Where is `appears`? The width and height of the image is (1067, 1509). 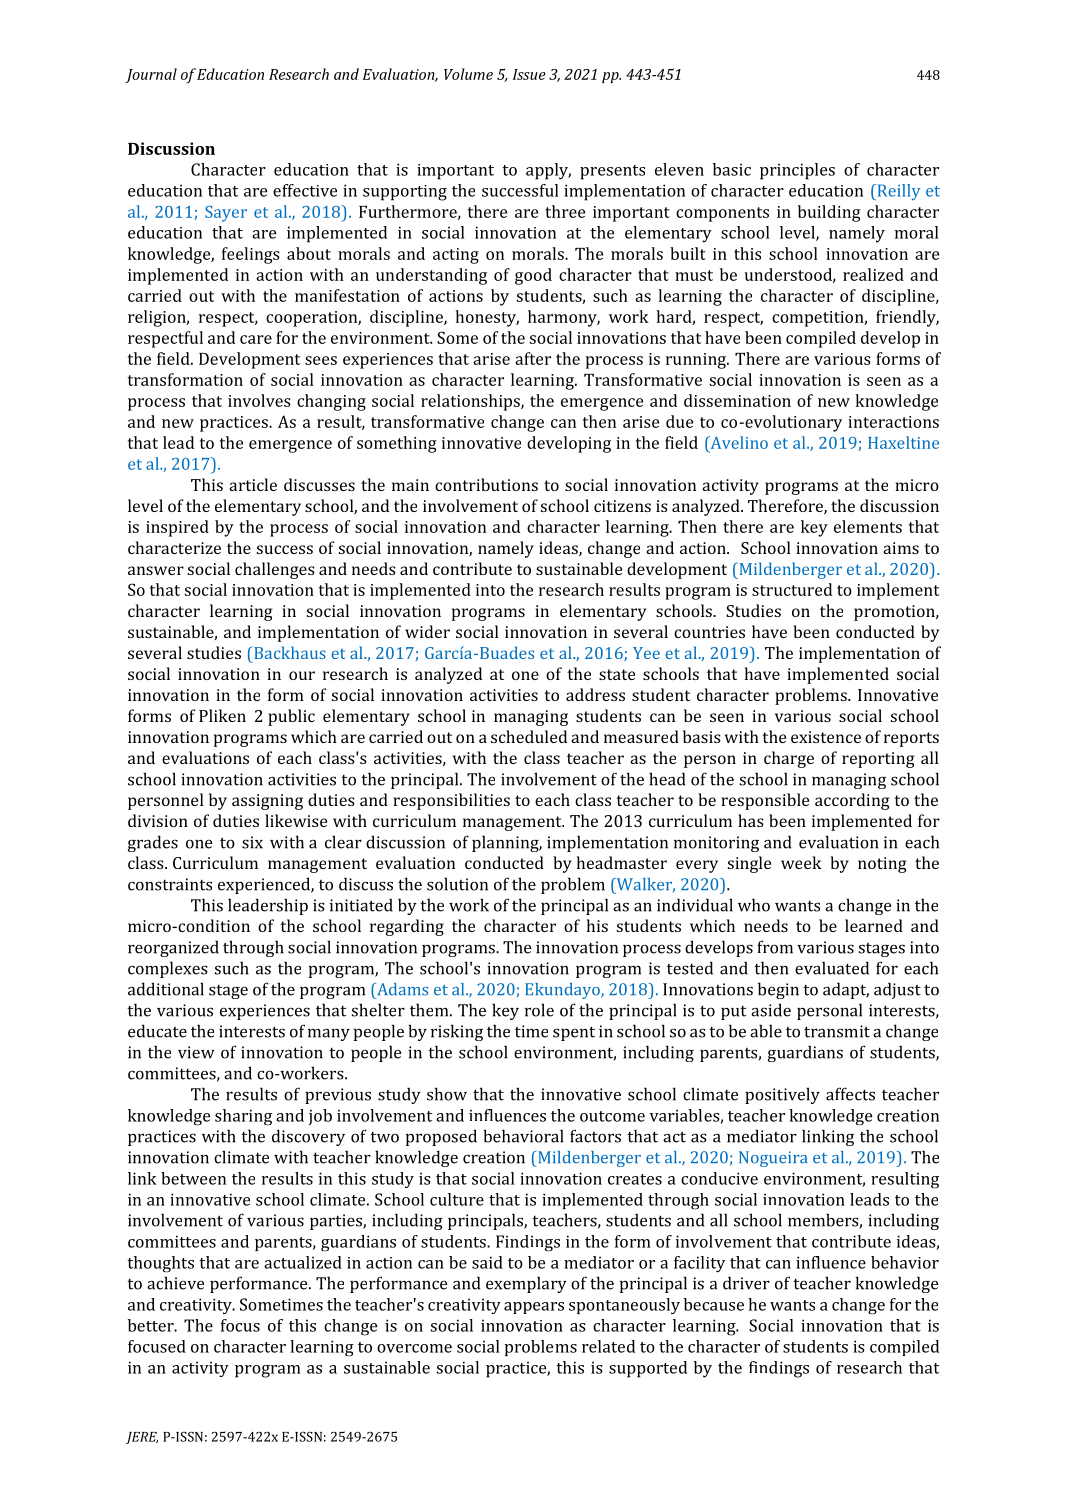
appears is located at coordinates (534, 1308).
